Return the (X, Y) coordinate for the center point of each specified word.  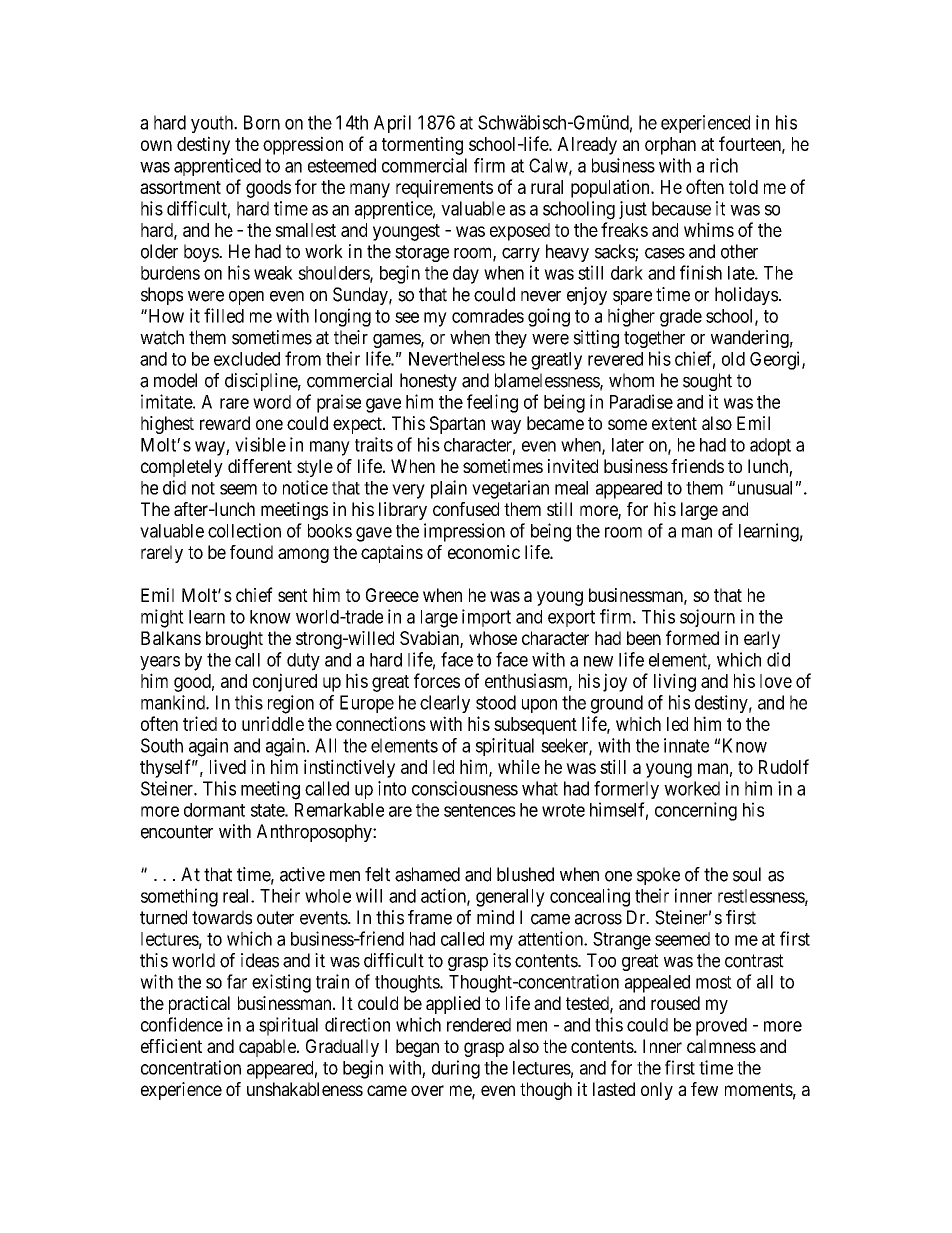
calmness (721, 1046)
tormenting (422, 145)
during (456, 1069)
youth (213, 124)
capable (268, 1048)
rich (724, 165)
